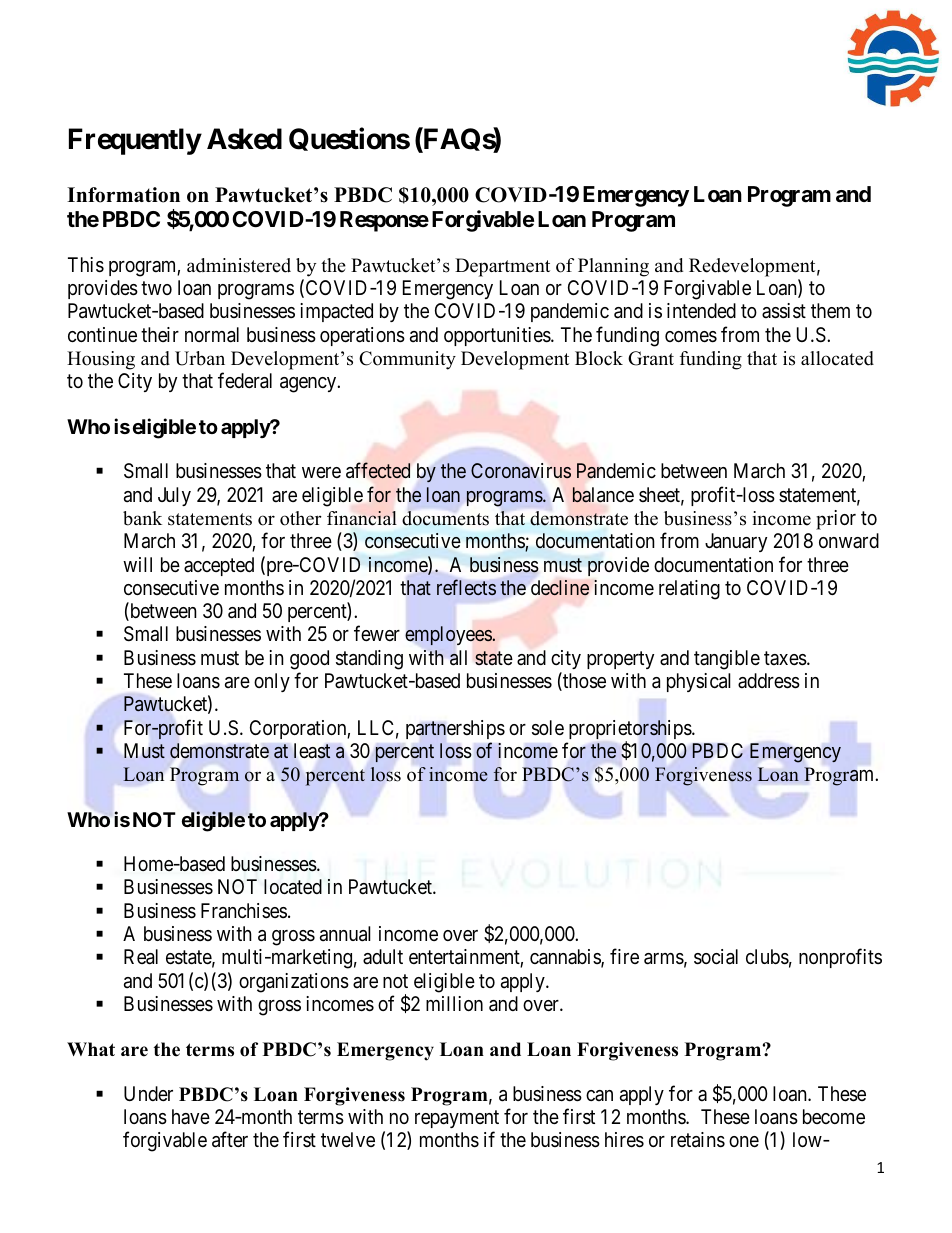 This document has width=952, height=1233. What do you see at coordinates (123, 195) in the document?
I see `Information` at bounding box center [123, 195].
